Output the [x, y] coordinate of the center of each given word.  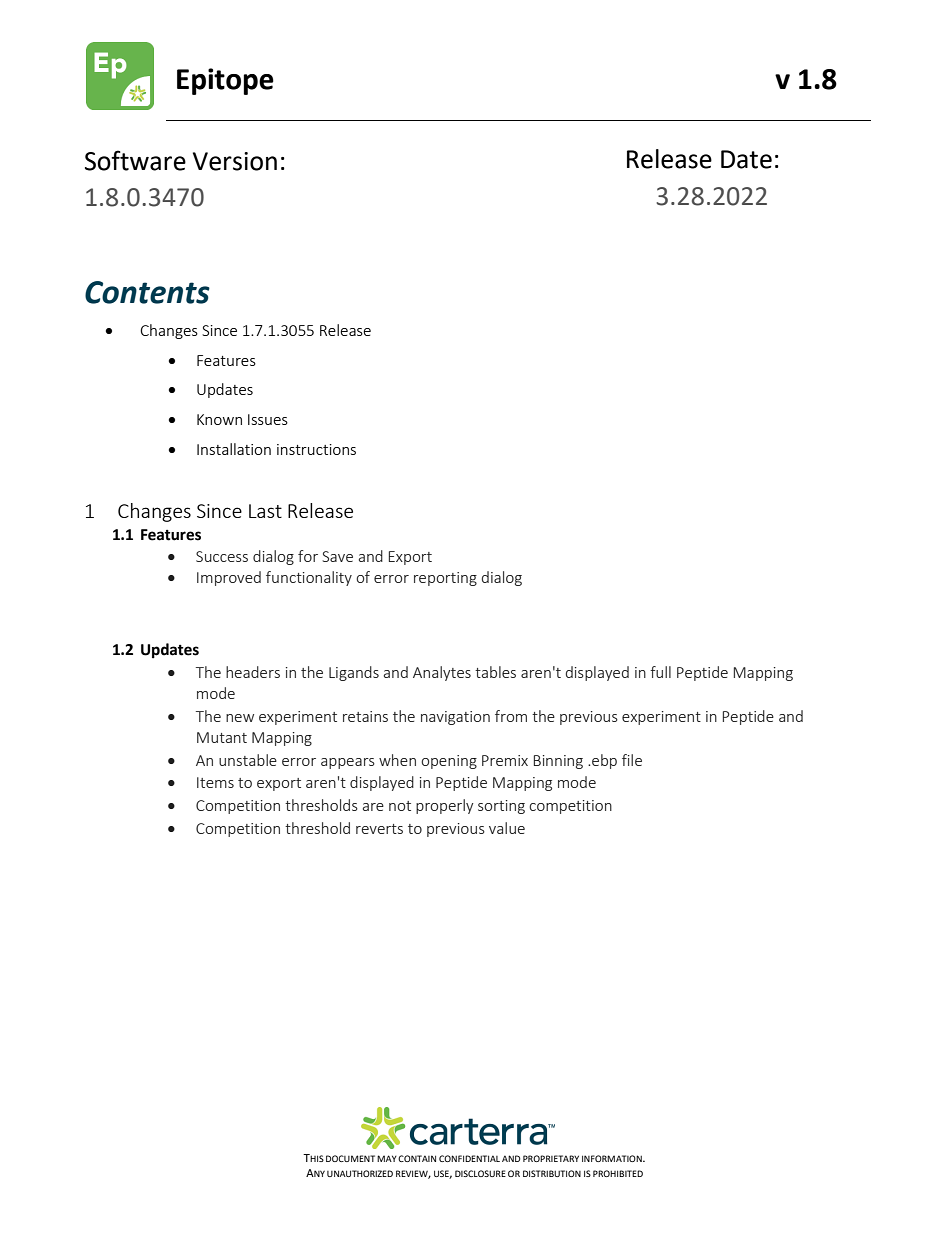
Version [235, 161]
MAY [387, 1158]
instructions [316, 449]
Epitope [225, 81]
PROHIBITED [618, 1173]
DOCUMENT [350, 1158]
